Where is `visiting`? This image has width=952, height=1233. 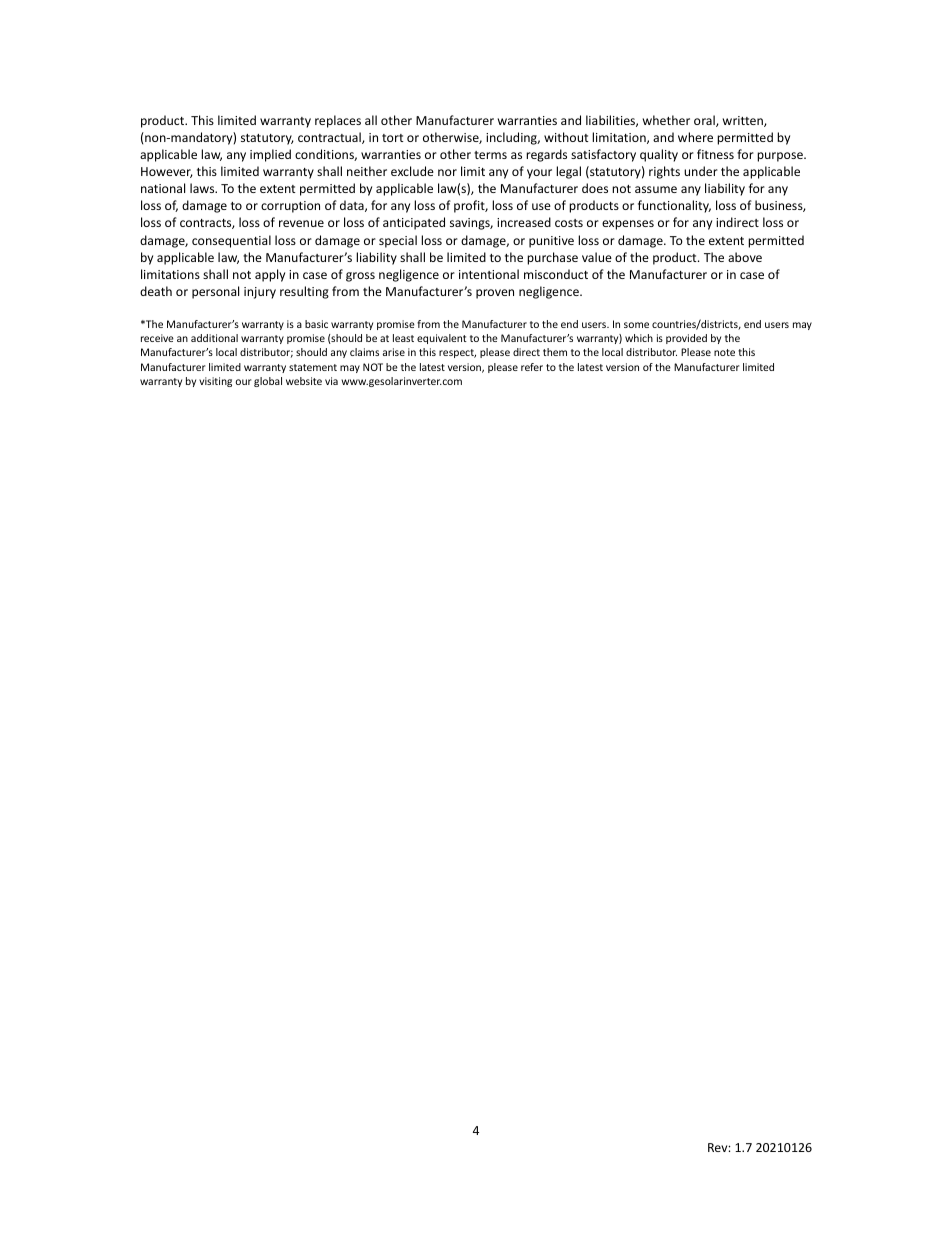
visiting is located at coordinates (215, 382).
